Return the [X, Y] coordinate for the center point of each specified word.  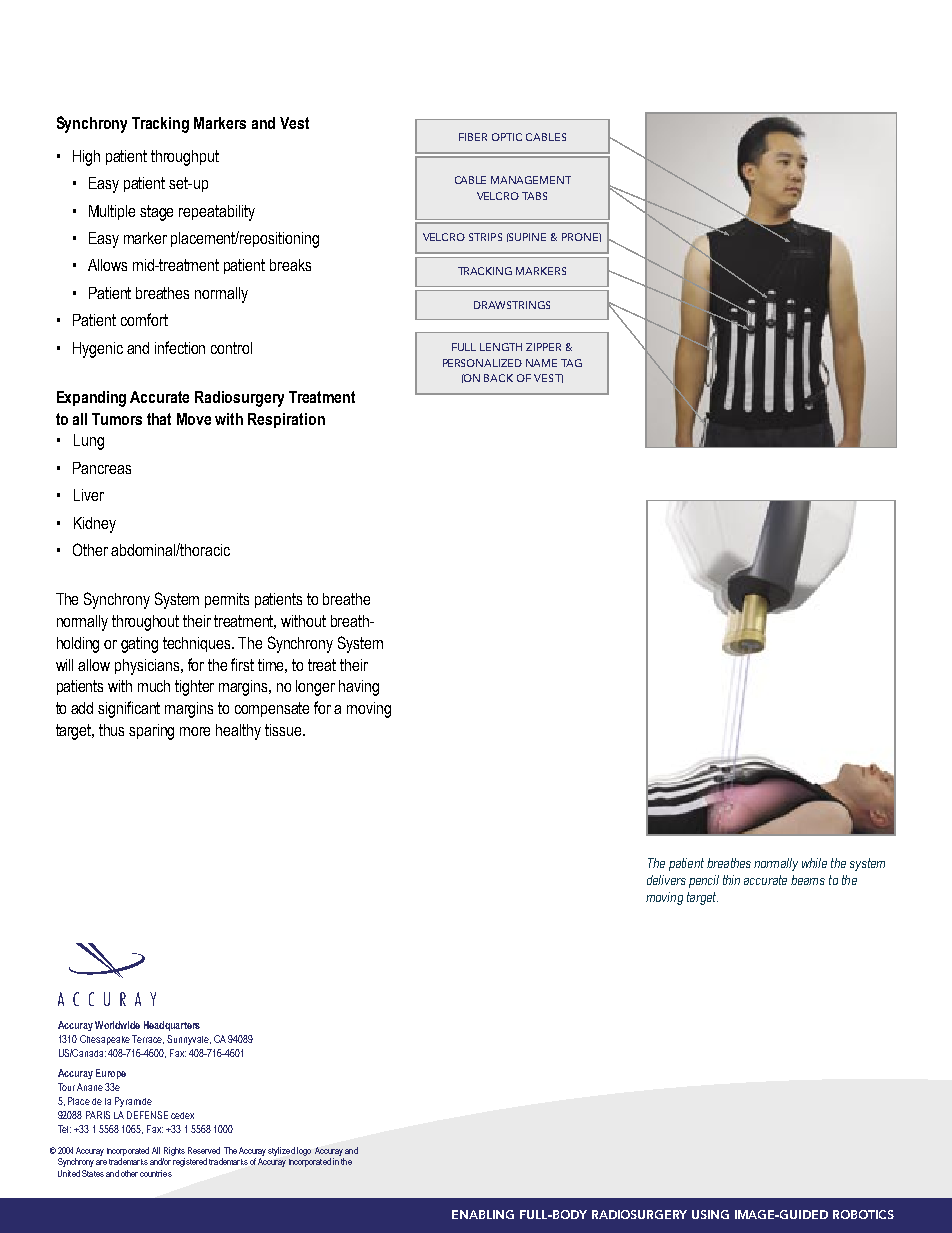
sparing [151, 732]
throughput [185, 158]
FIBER [473, 137]
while [814, 863]
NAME [541, 363]
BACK [498, 378]
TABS [534, 196]
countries [156, 1173]
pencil [704, 881]
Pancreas [102, 468]
